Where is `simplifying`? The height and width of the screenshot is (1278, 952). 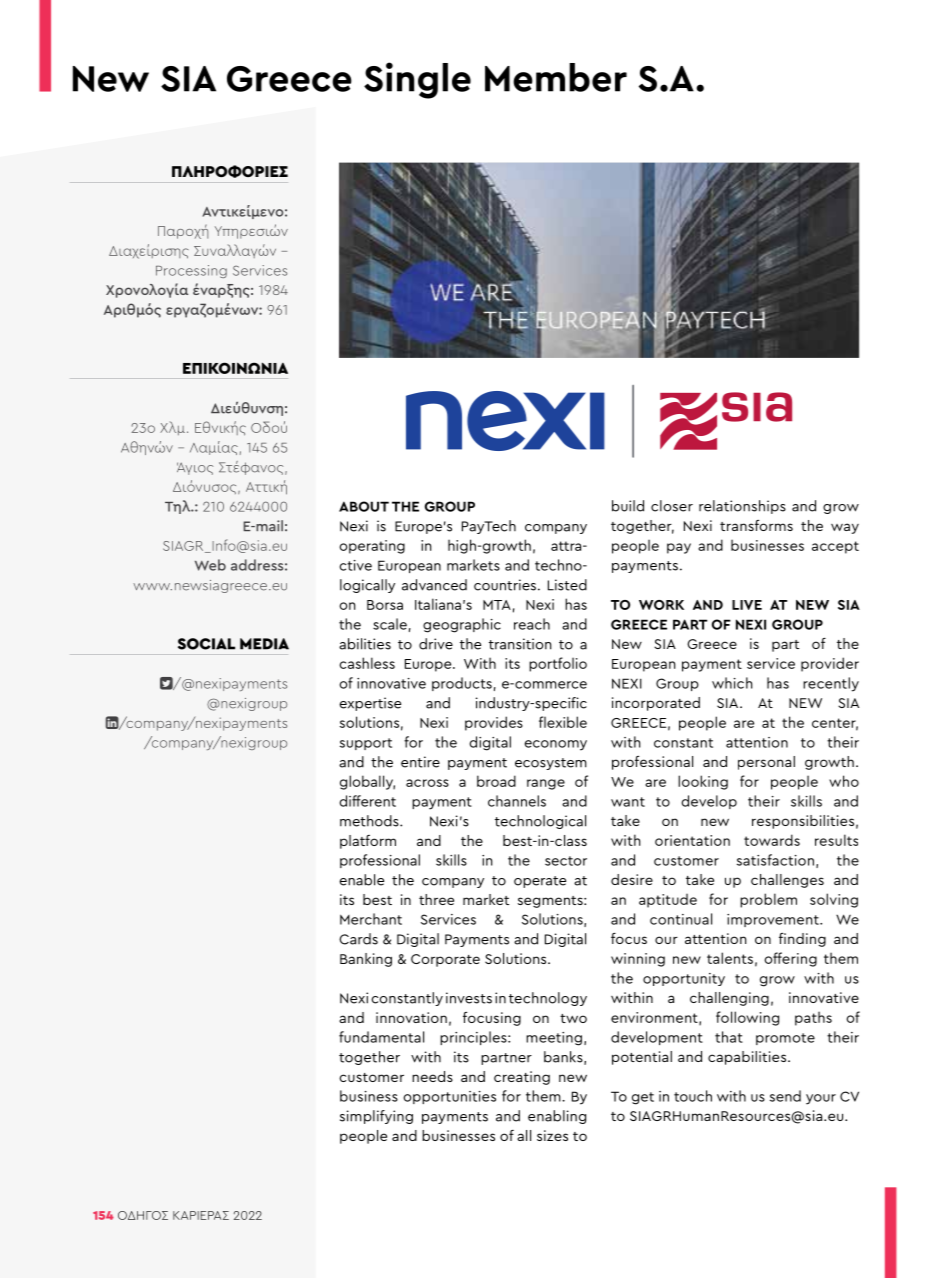
simplifying is located at coordinates (376, 1117).
